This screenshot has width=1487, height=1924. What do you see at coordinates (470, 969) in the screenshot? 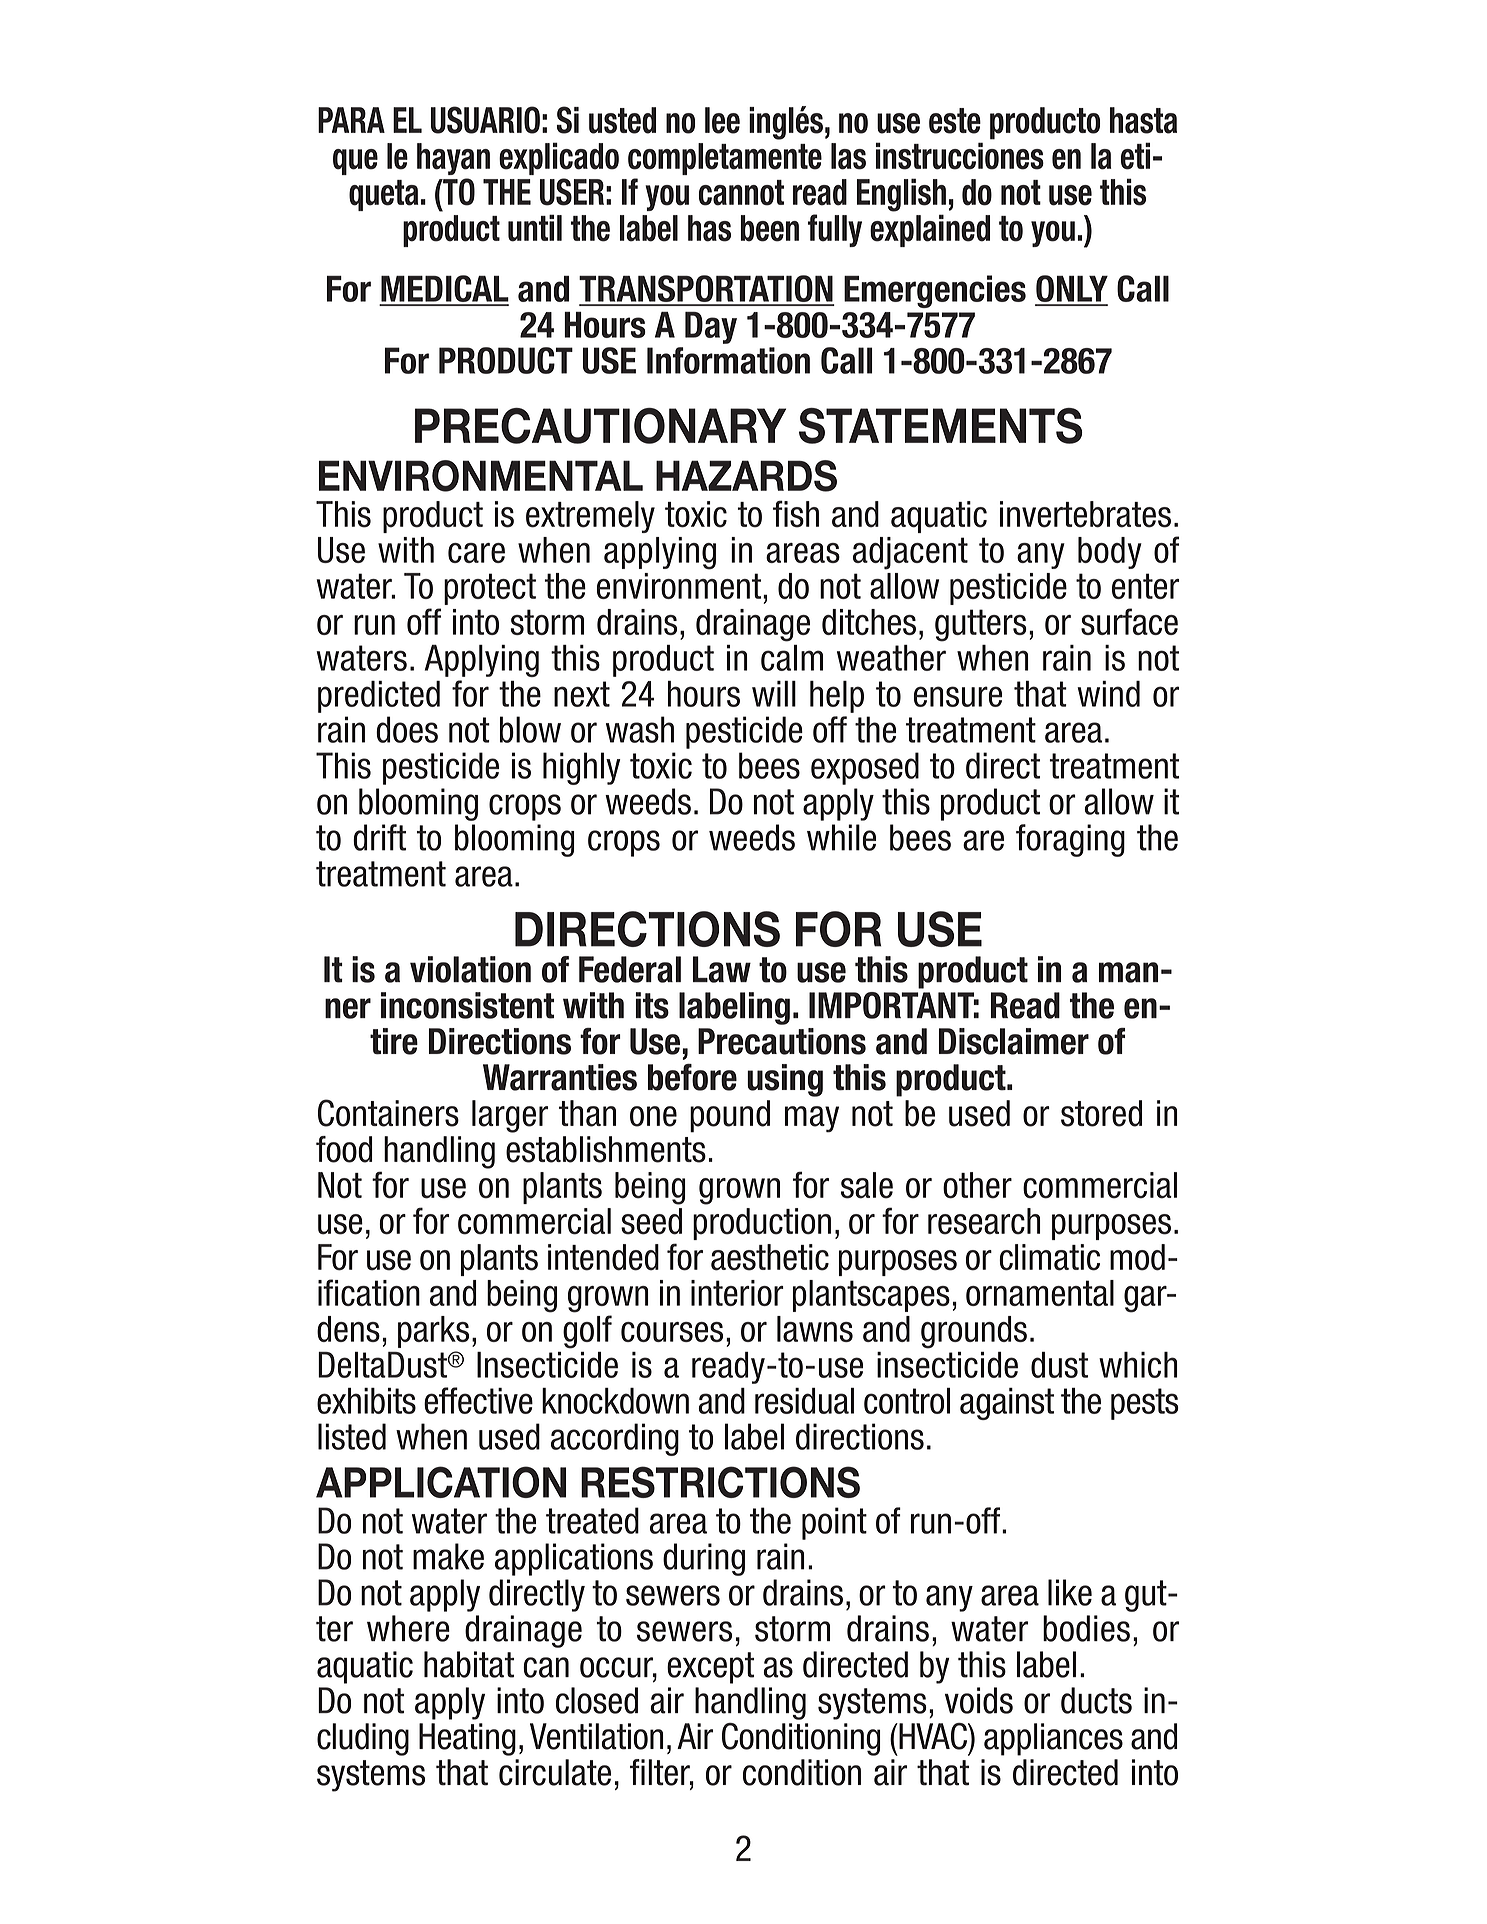
I see `violation` at bounding box center [470, 969].
